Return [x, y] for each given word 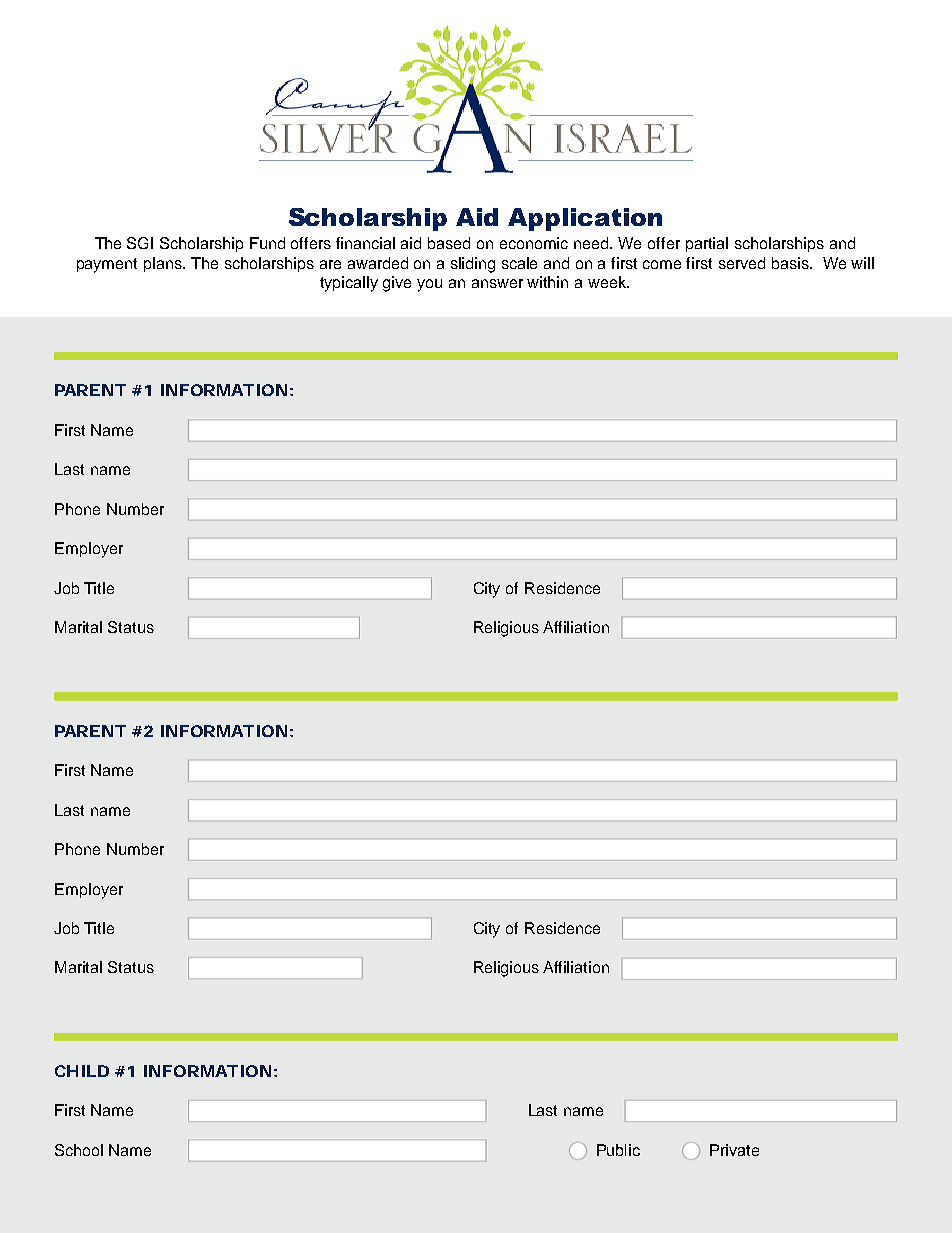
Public [618, 1150]
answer [497, 283]
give [397, 284]
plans [164, 264]
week [608, 282]
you [429, 285]
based [449, 243]
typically [349, 284]
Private [734, 1150]
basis [792, 263]
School [79, 1150]
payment [107, 265]
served [742, 263]
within [547, 282]
